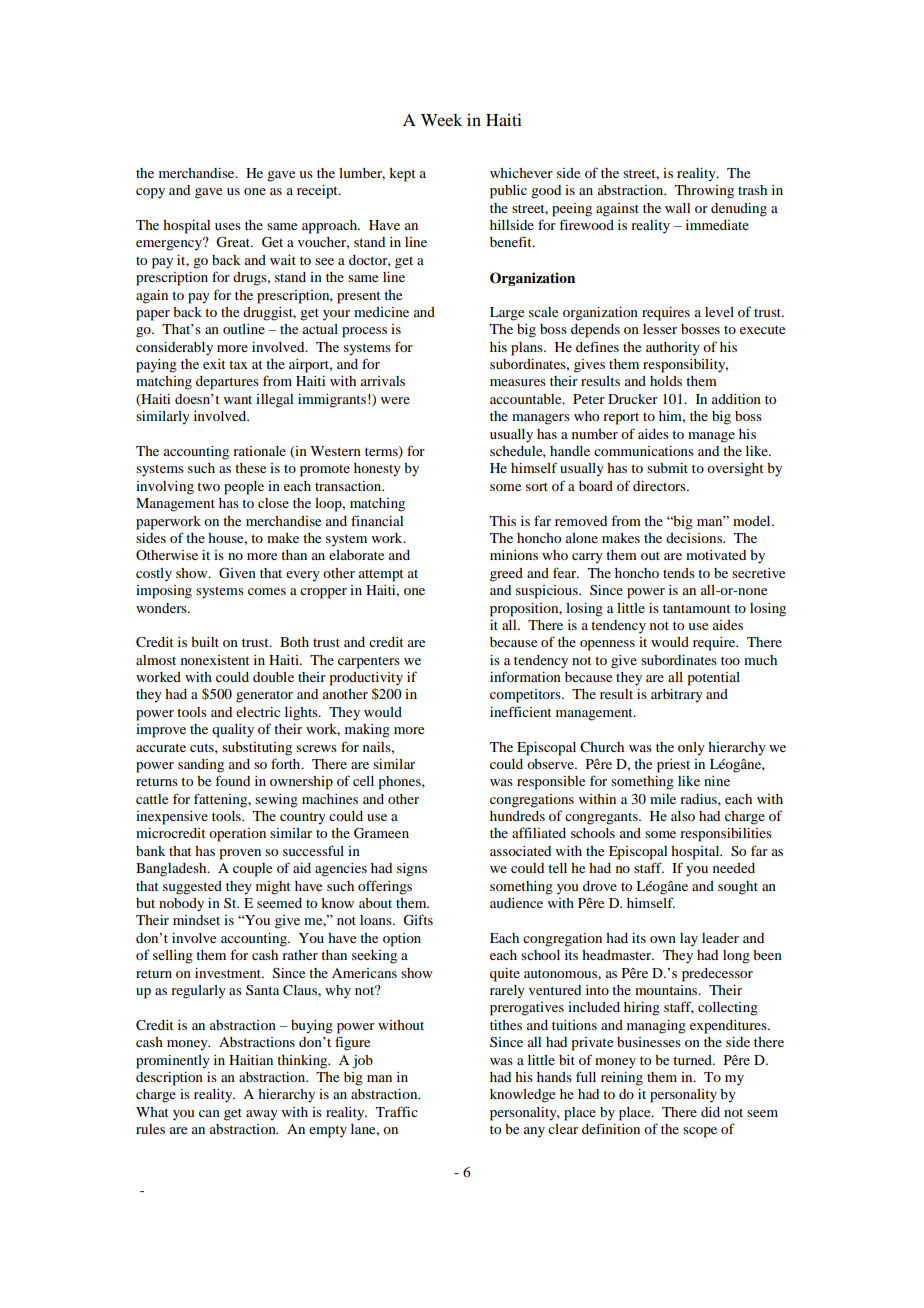  What do you see at coordinates (710, 1112) in the screenshot?
I see `did` at bounding box center [710, 1112].
